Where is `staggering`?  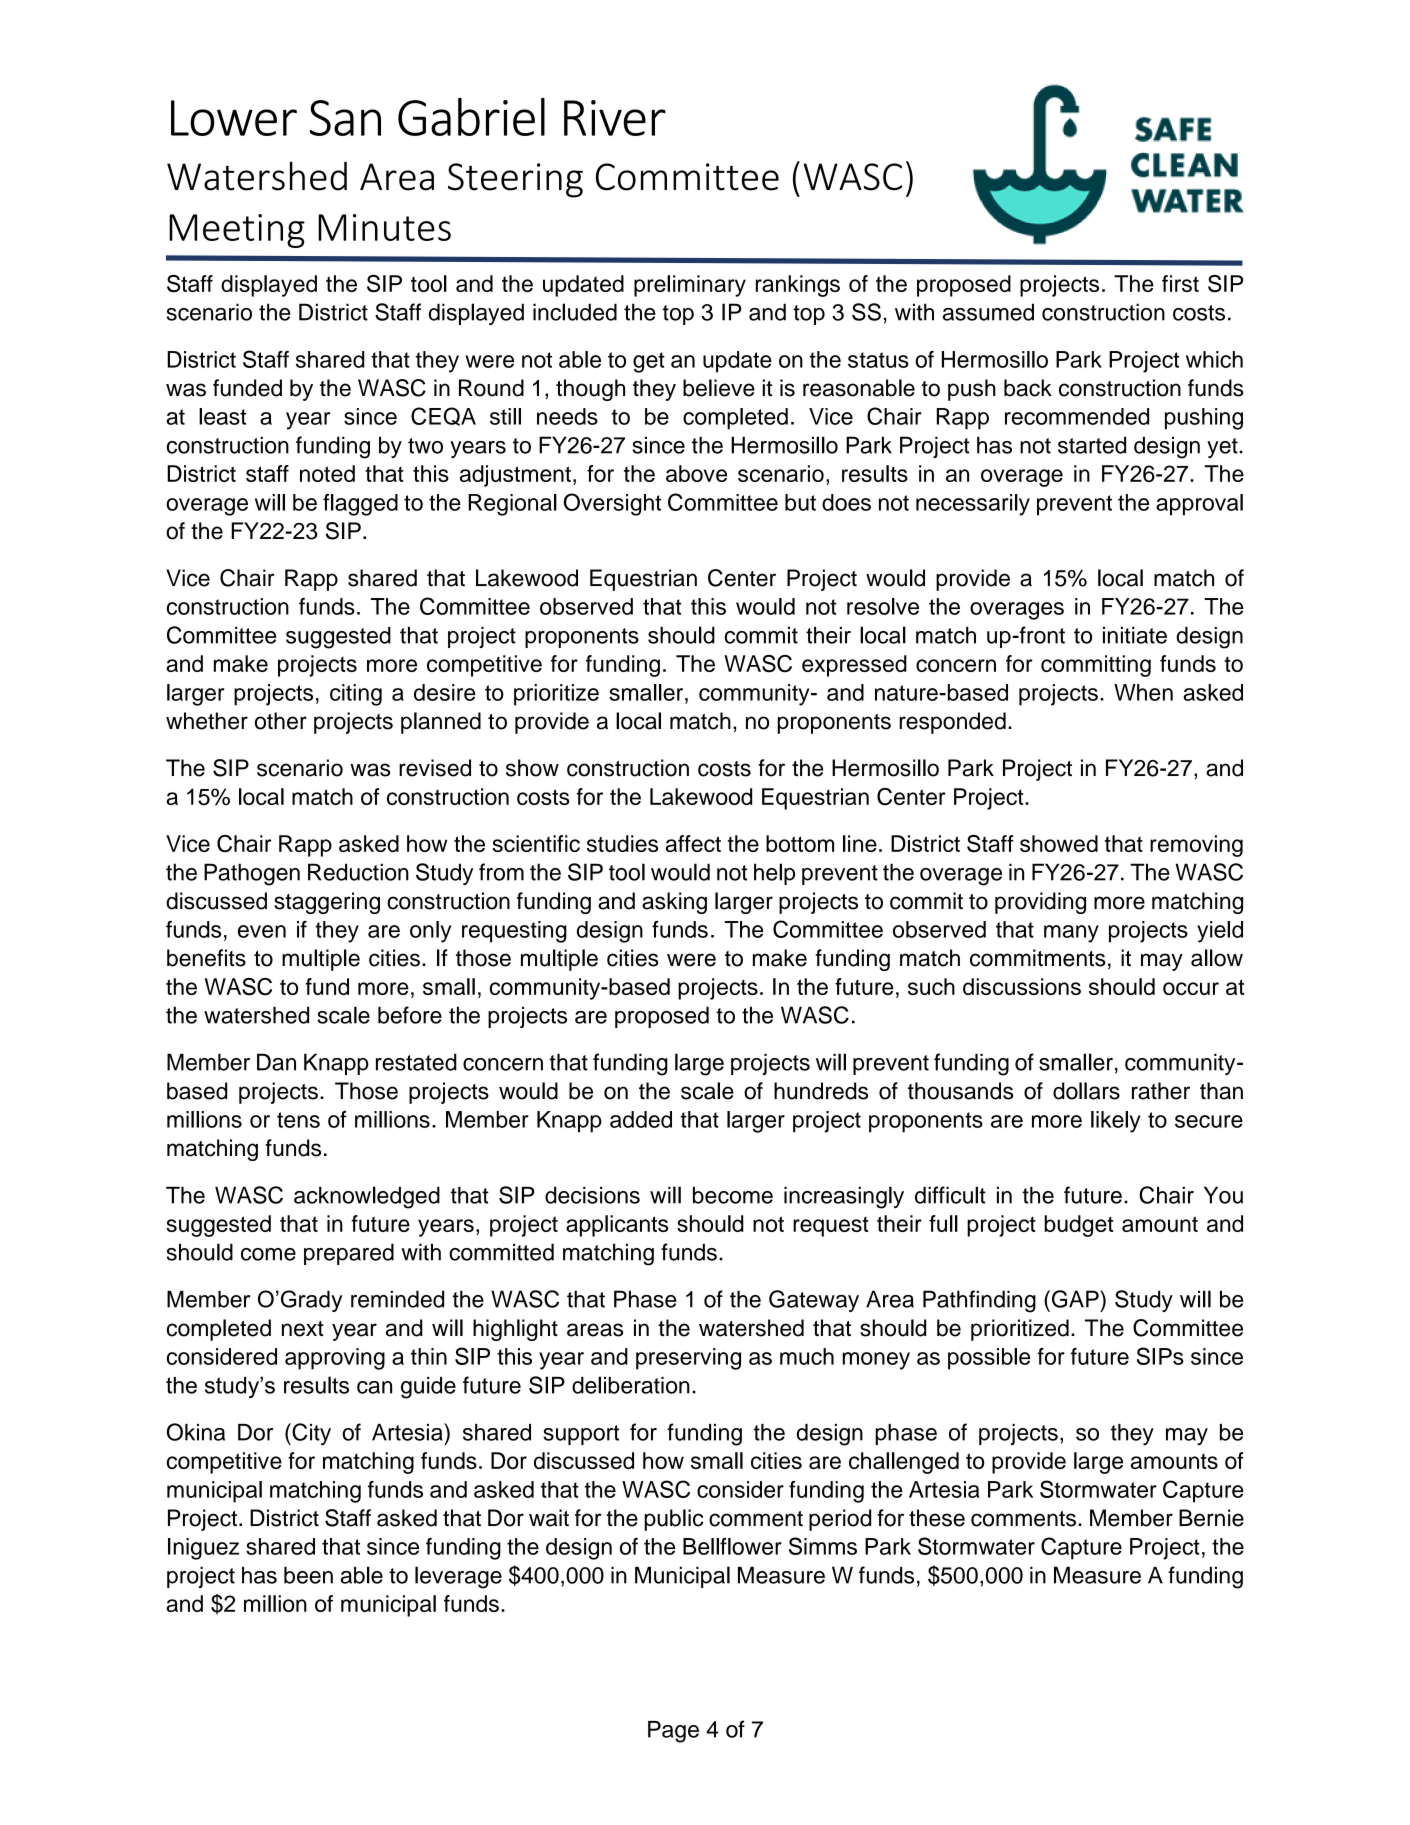
staggering is located at coordinates (327, 903).
